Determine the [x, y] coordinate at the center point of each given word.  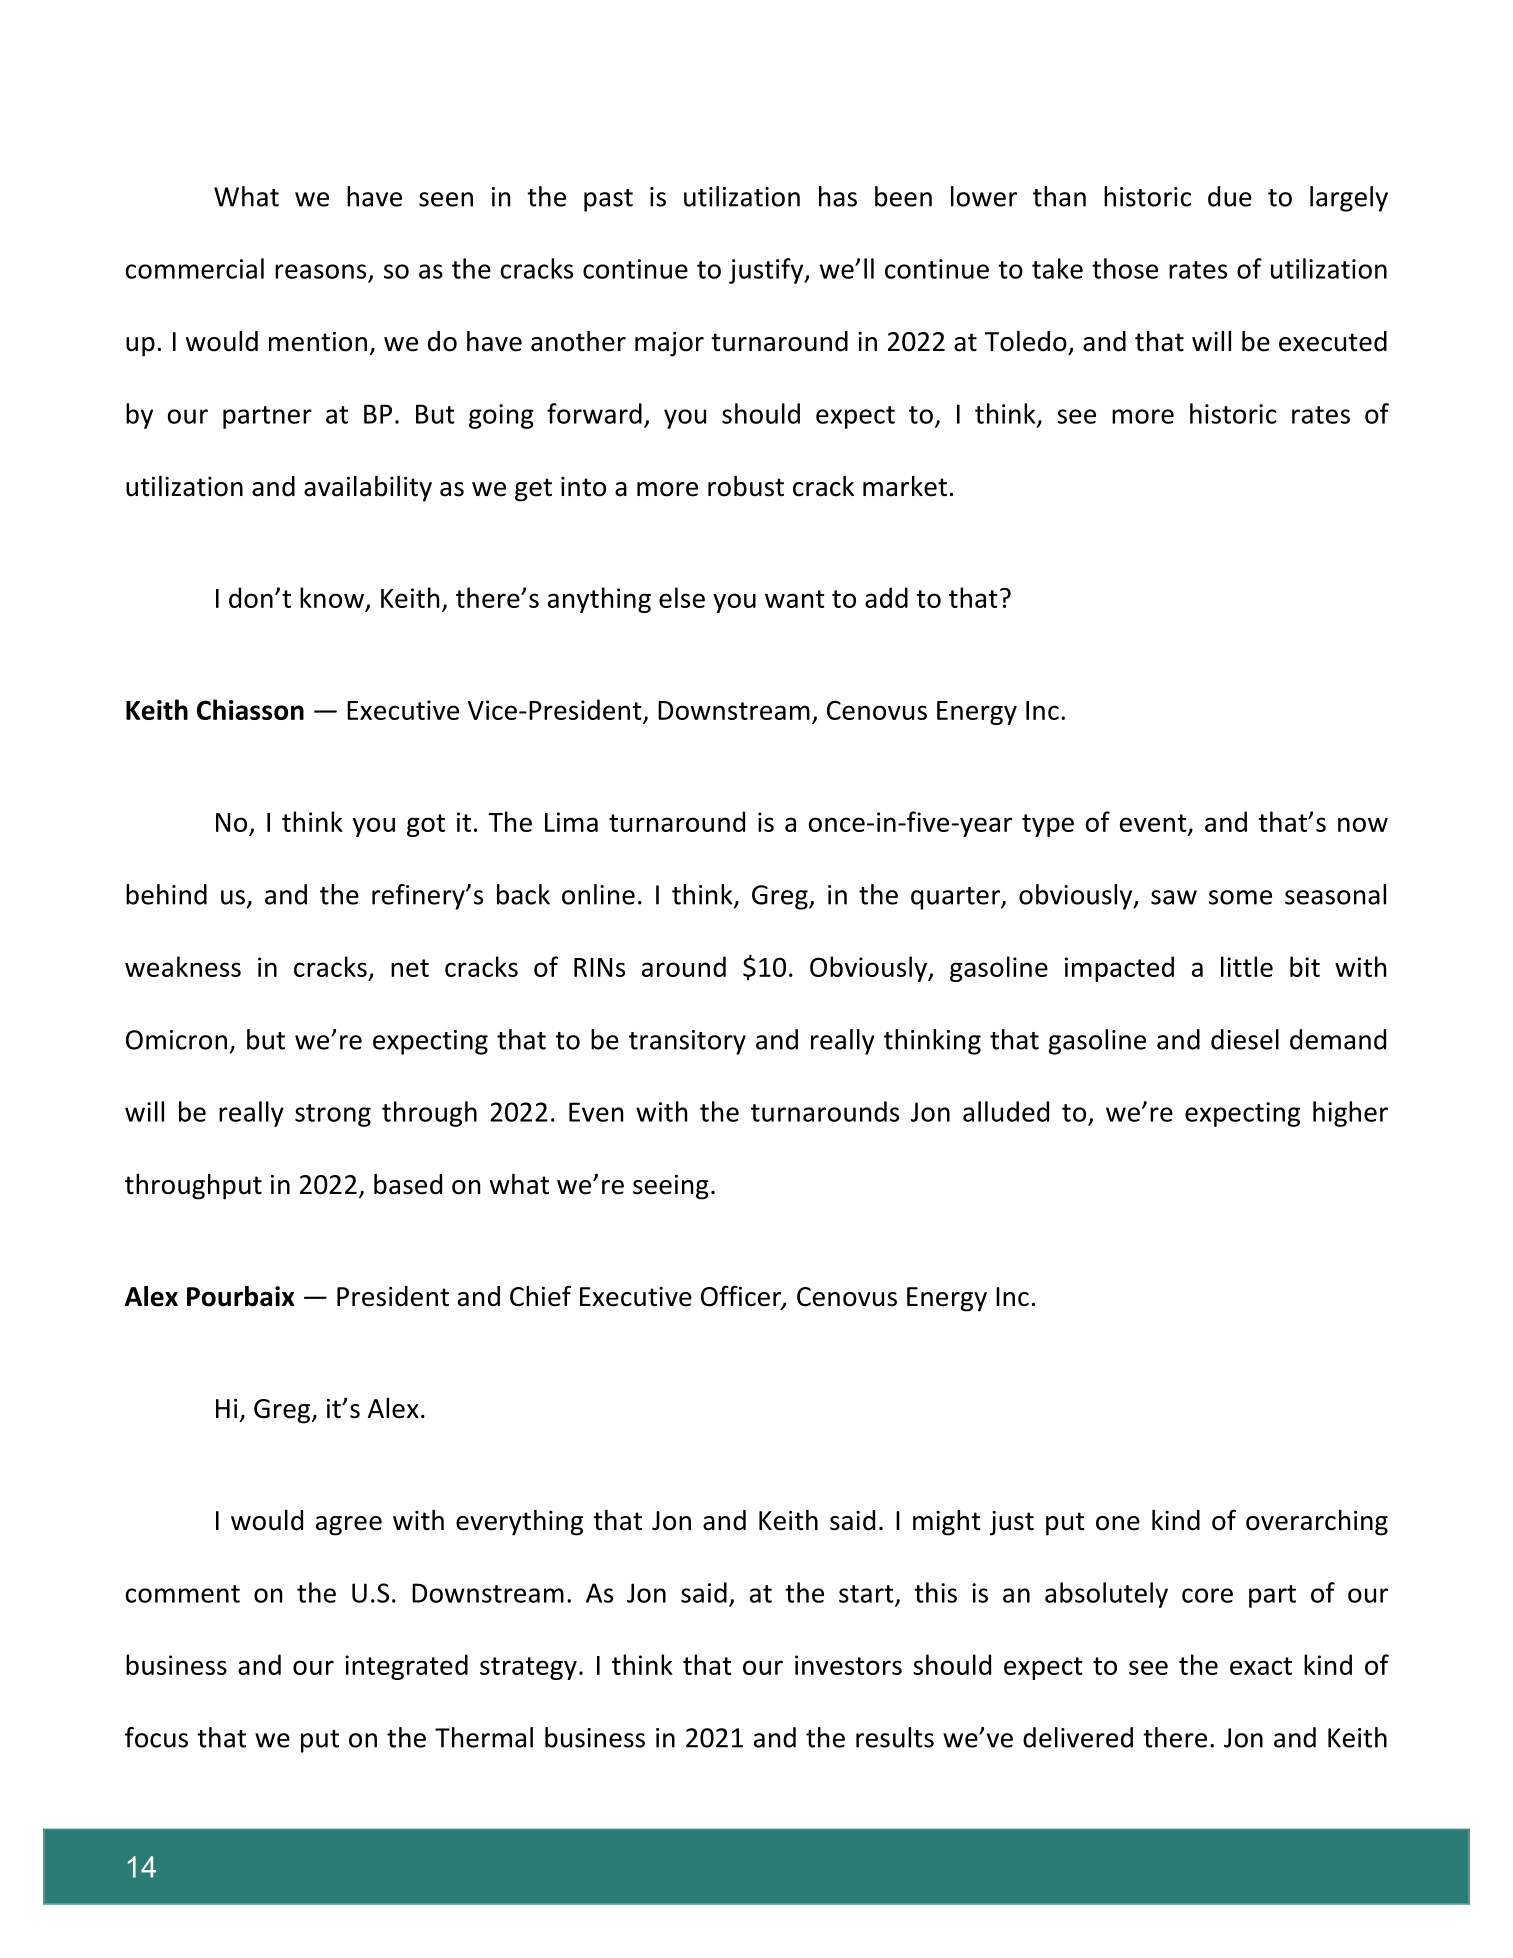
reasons [320, 271]
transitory [687, 1042]
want [795, 599]
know [333, 599]
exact [1261, 1666]
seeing [671, 1187]
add [886, 597]
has [838, 196]
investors [848, 1665]
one [1118, 1523]
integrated [406, 1667]
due [1230, 196]
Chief [540, 1296]
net [410, 968]
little [1247, 966]
